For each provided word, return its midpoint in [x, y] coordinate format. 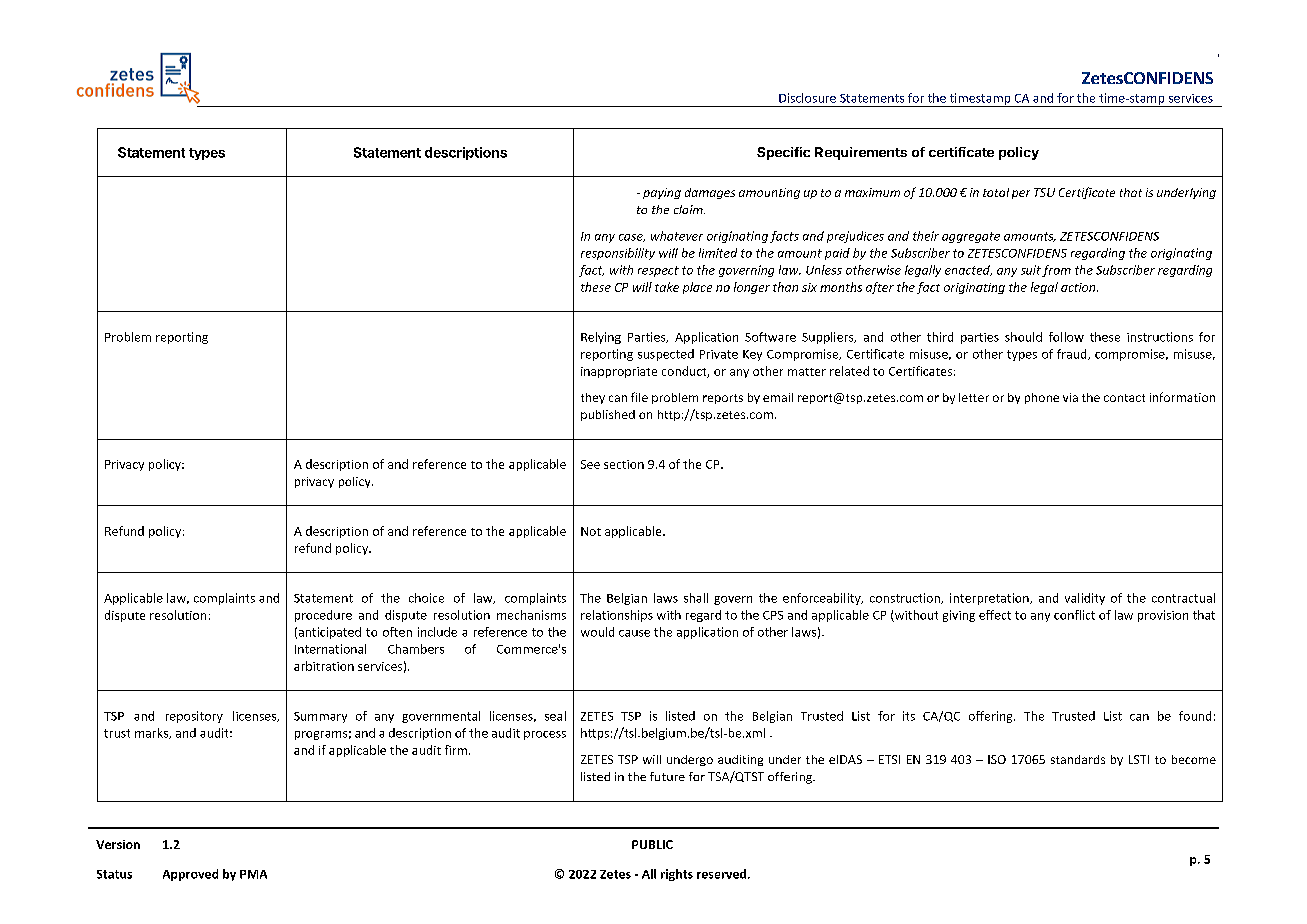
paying [662, 193]
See [590, 464]
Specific [783, 153]
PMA [253, 874]
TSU [1044, 192]
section [624, 464]
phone [1042, 398]
